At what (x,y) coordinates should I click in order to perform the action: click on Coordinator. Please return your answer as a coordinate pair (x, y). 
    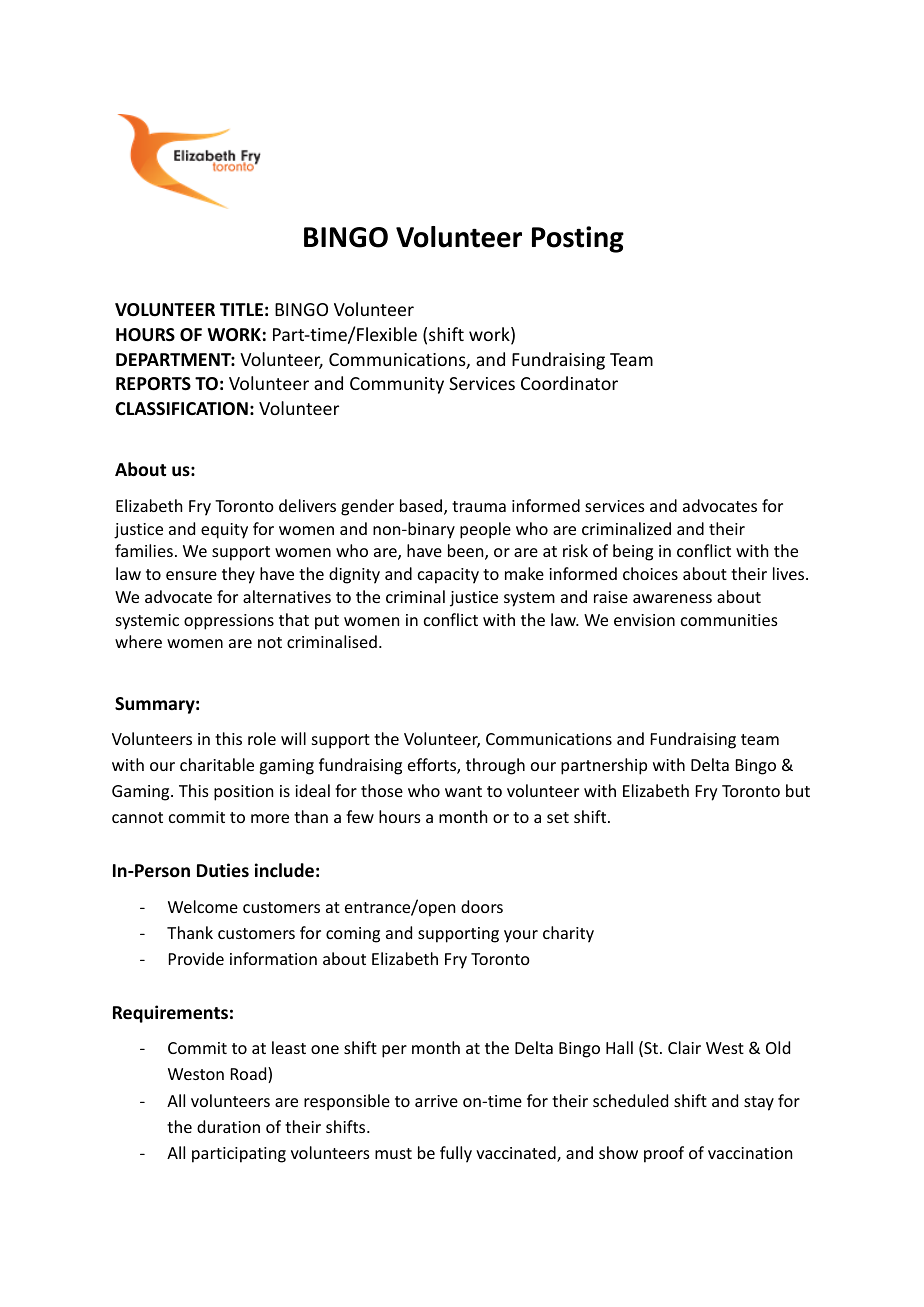
    Looking at the image, I should click on (569, 383).
